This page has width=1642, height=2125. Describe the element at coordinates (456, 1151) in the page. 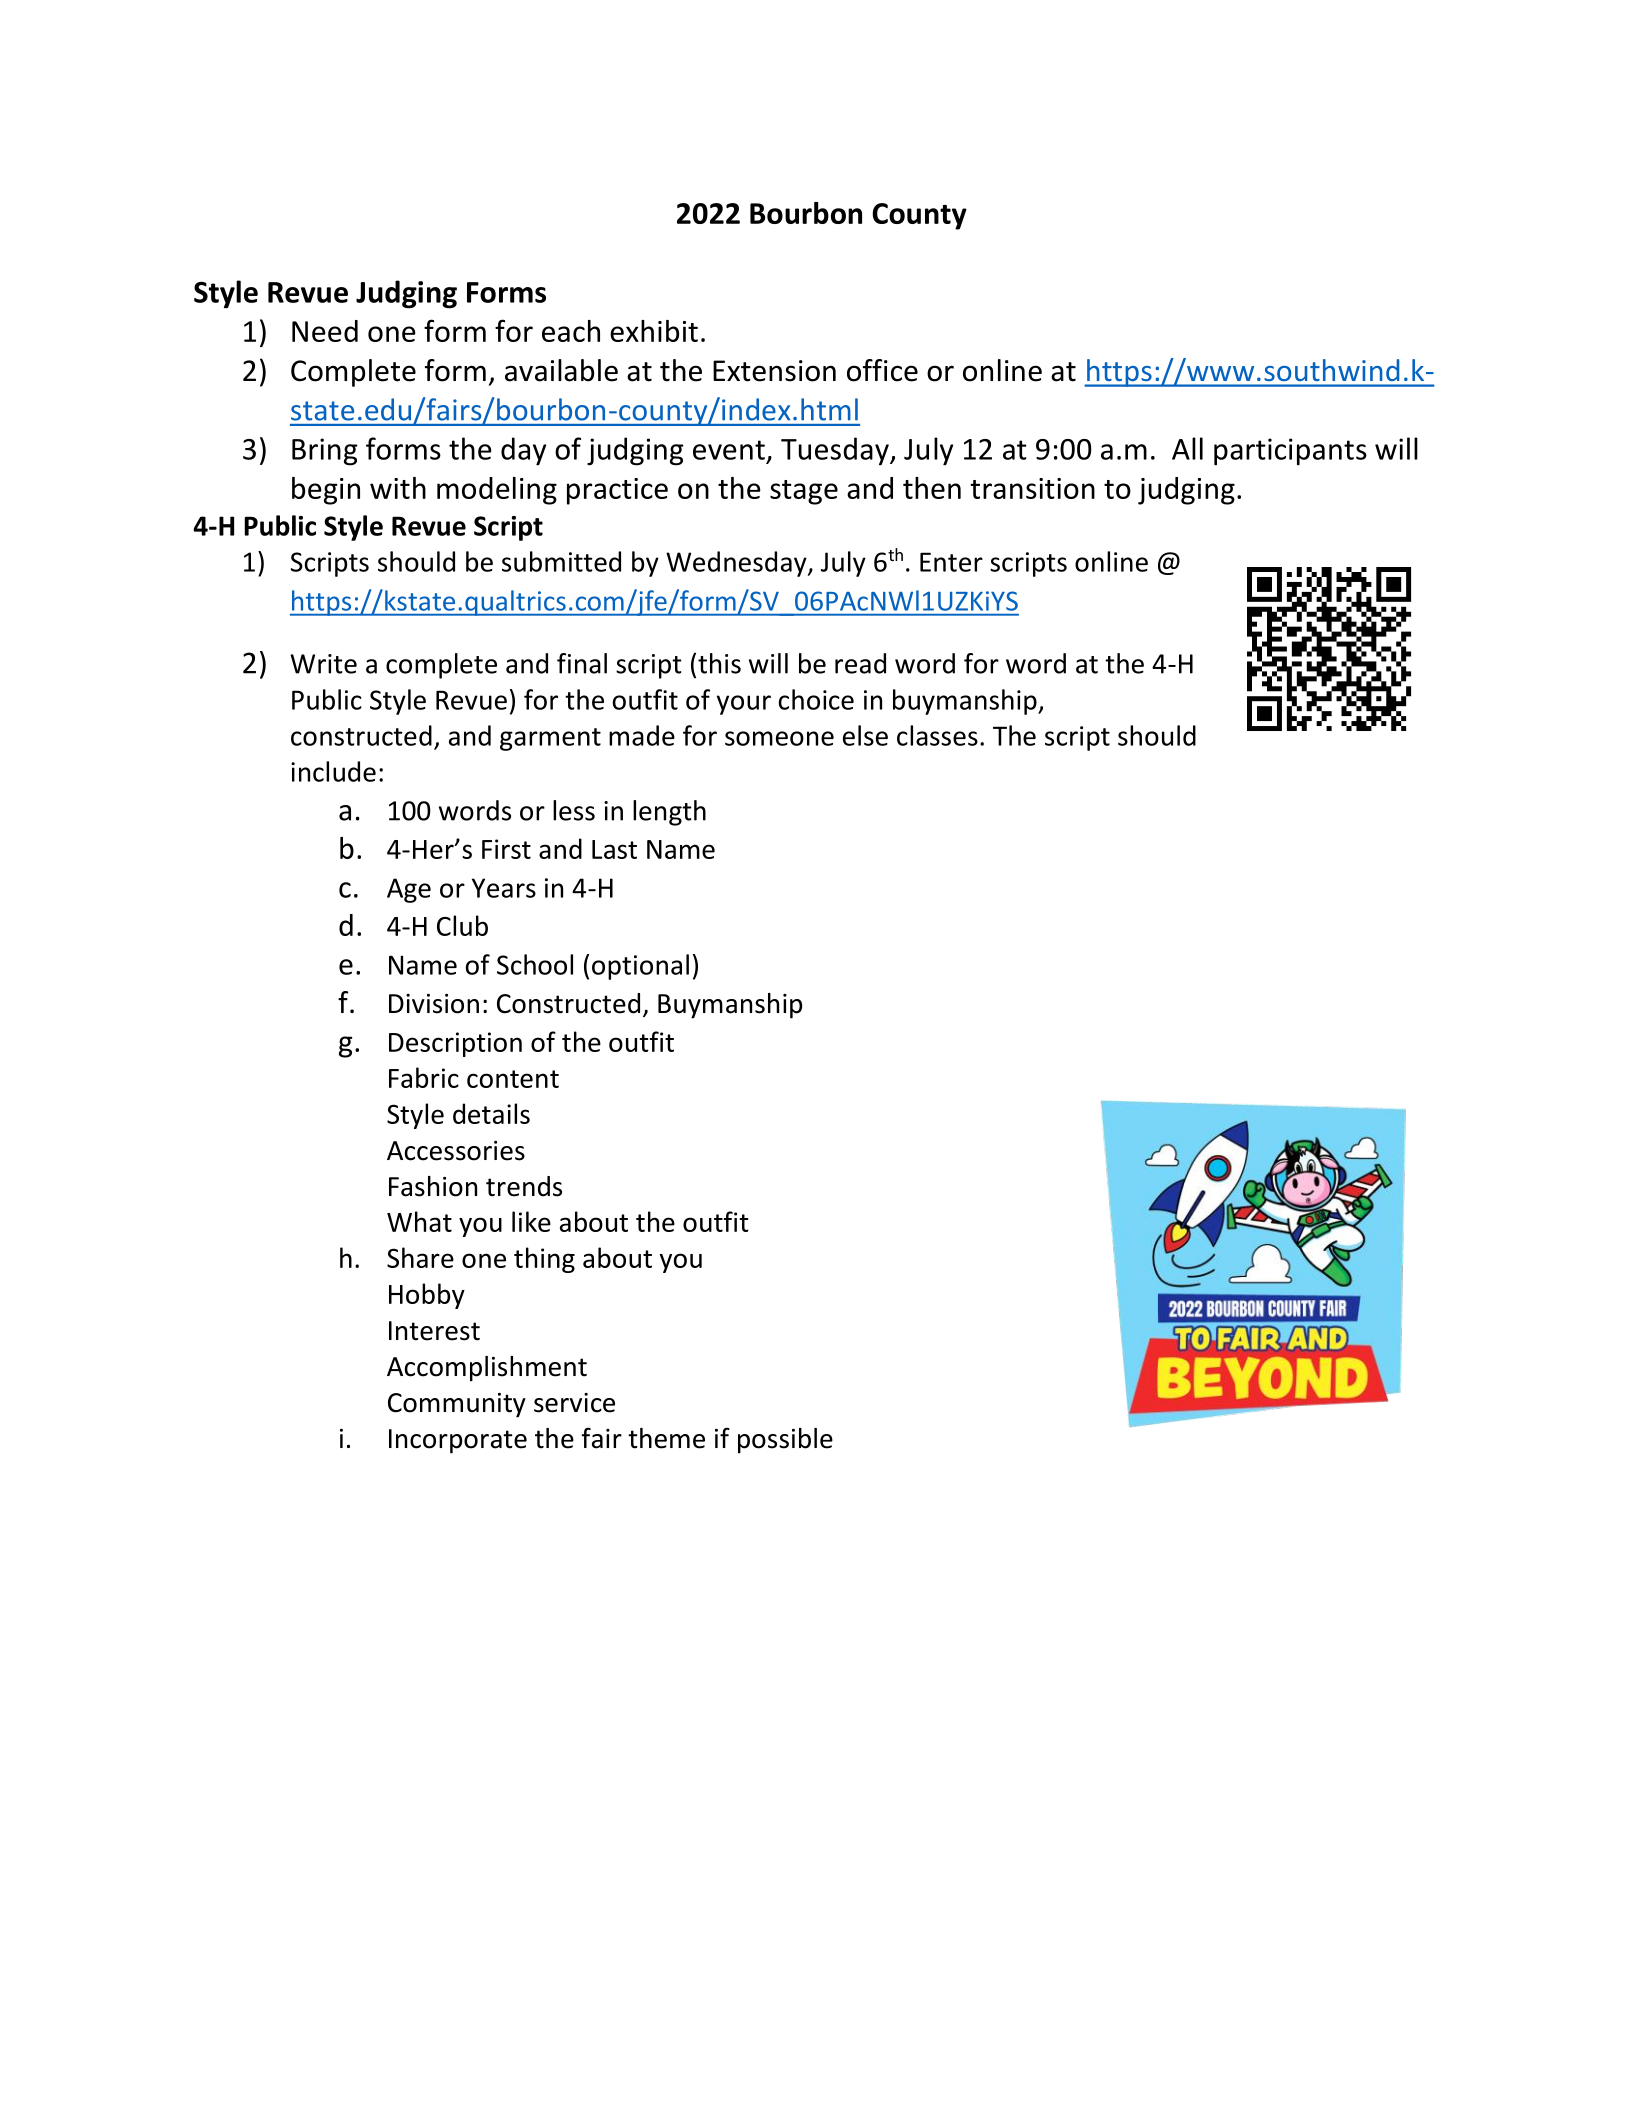

I see `Accessories` at that location.
